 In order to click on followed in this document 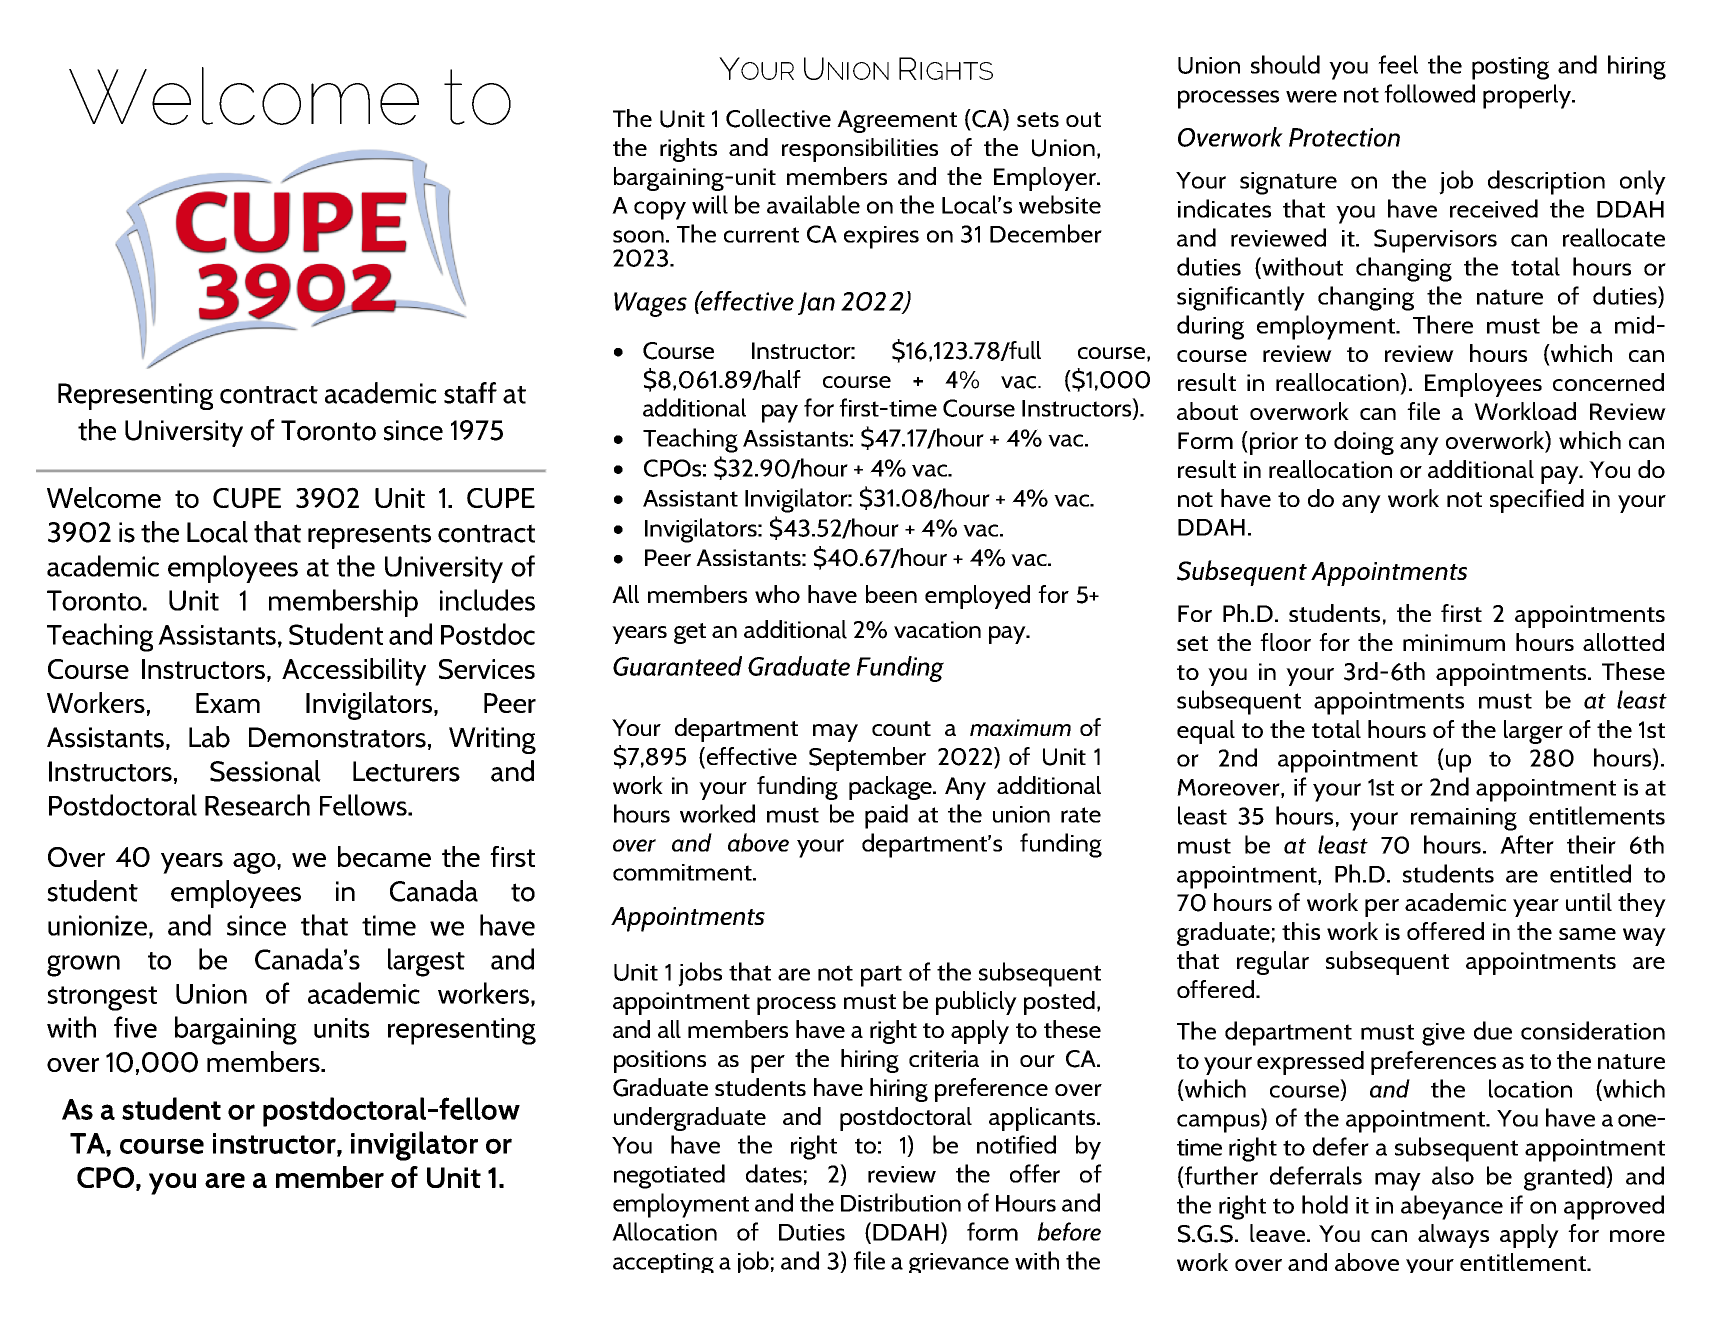, I will do `click(1429, 93)`.
